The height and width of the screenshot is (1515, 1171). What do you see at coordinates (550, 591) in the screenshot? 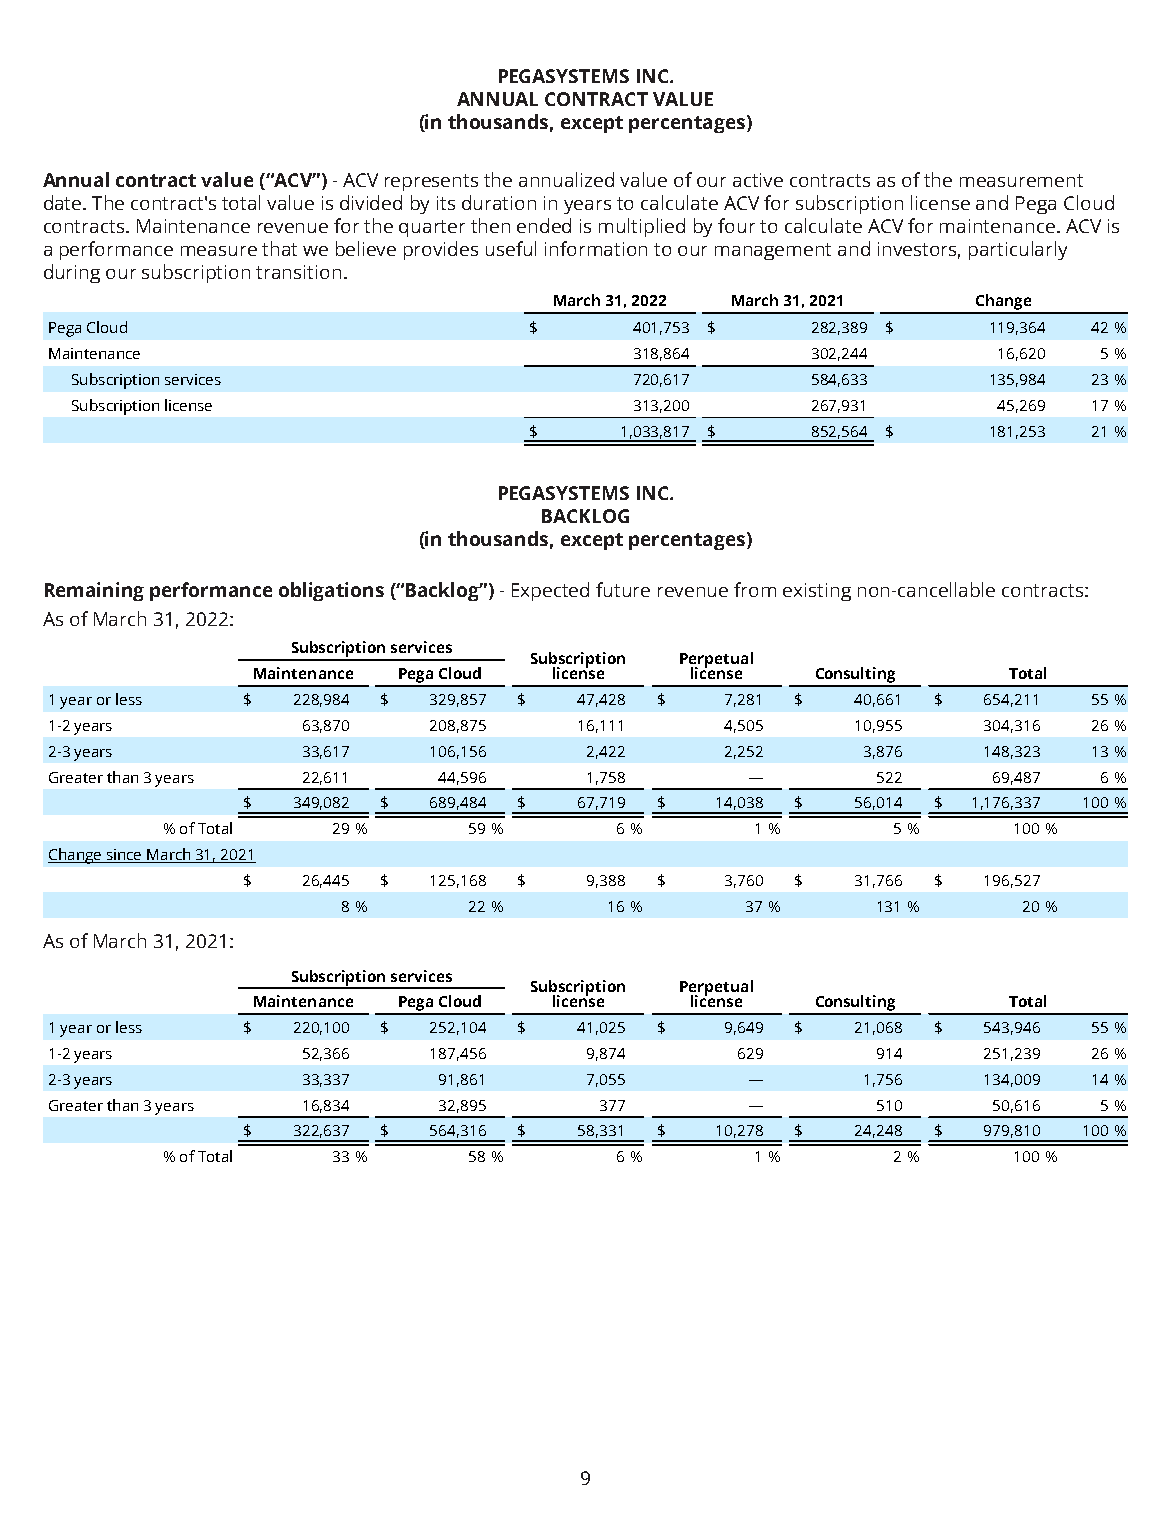
I see `Expected` at bounding box center [550, 591].
